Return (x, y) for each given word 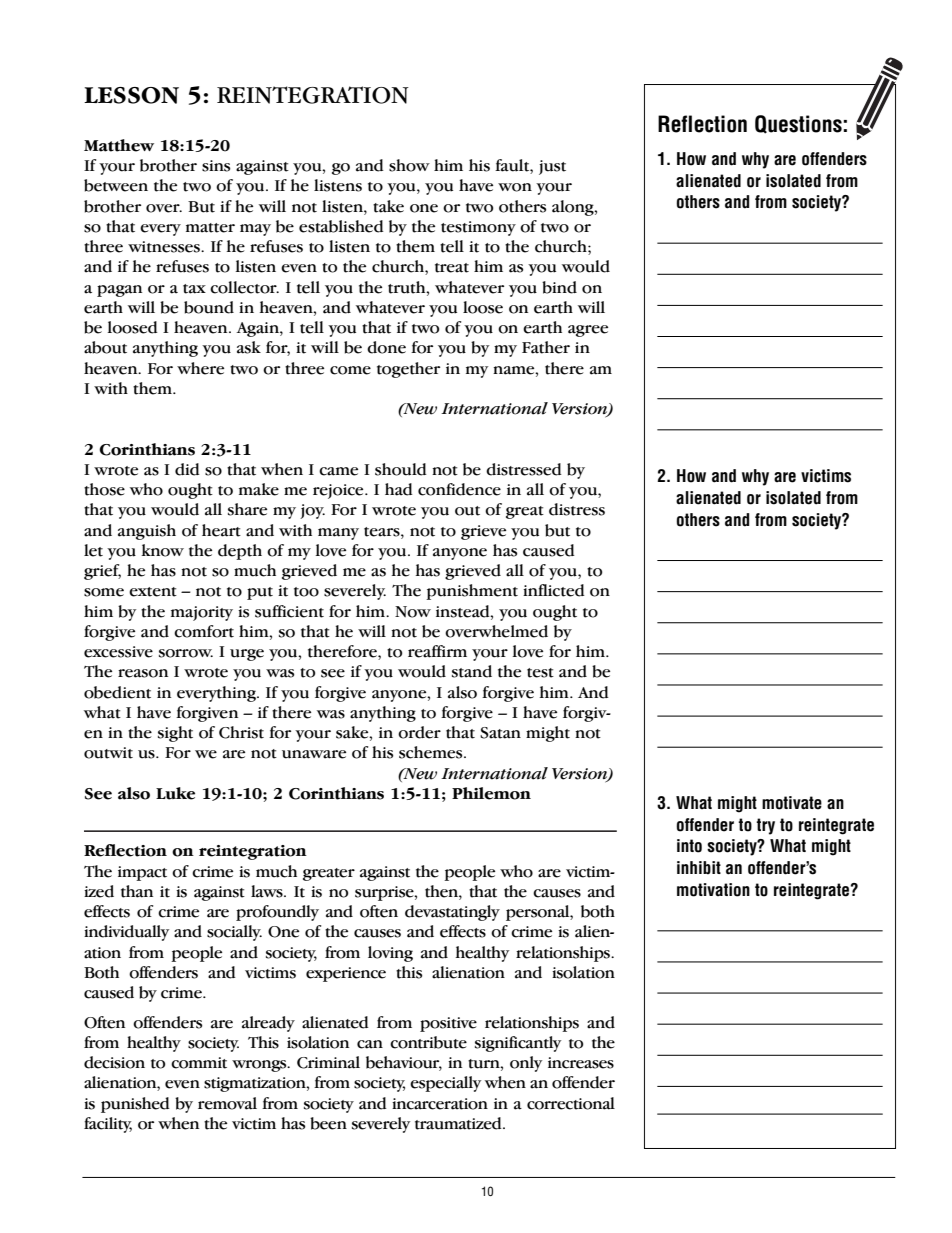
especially (445, 1084)
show (409, 165)
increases (581, 1063)
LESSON (131, 95)
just (552, 167)
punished (135, 1105)
